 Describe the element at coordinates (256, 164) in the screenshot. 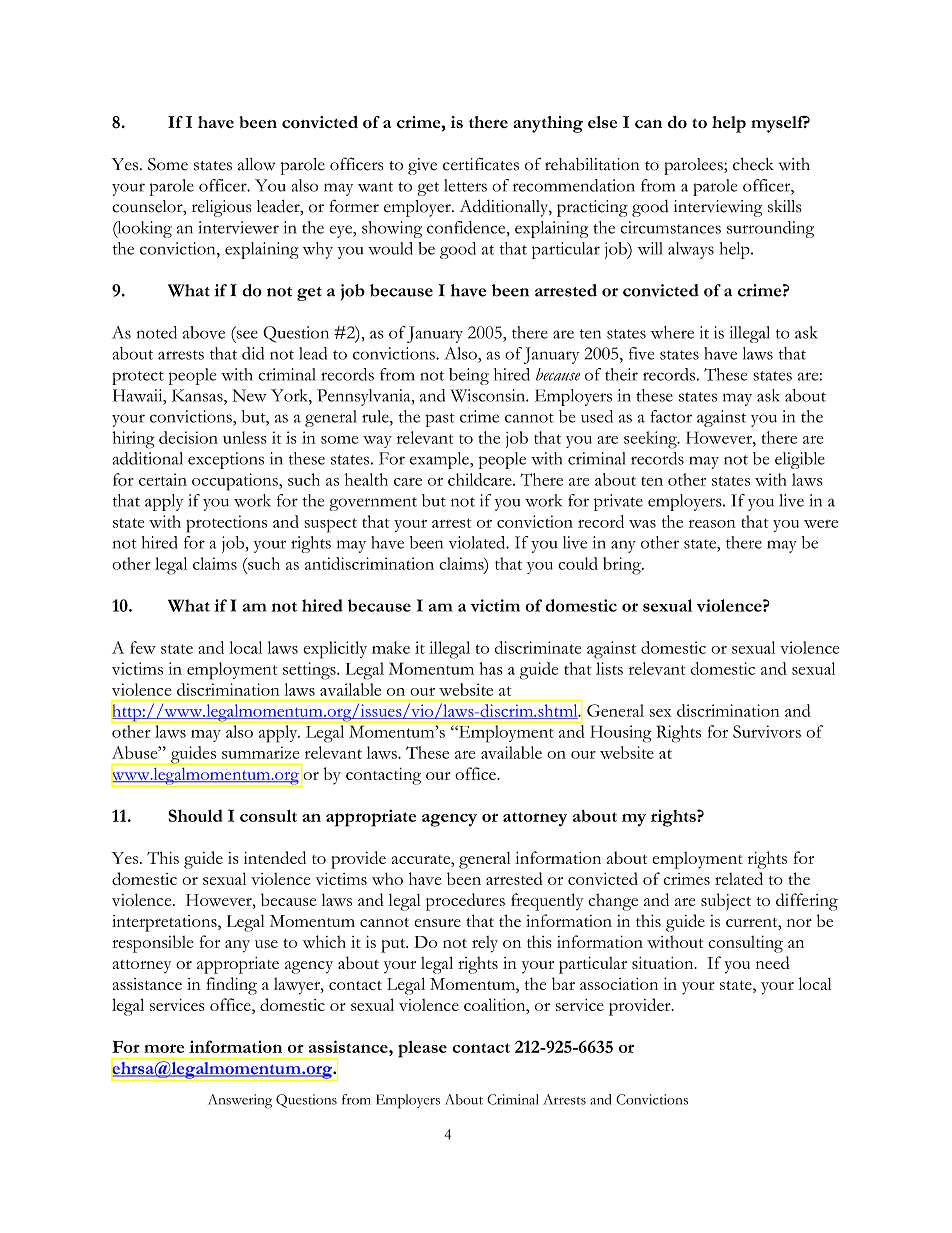

I see `allow` at that location.
